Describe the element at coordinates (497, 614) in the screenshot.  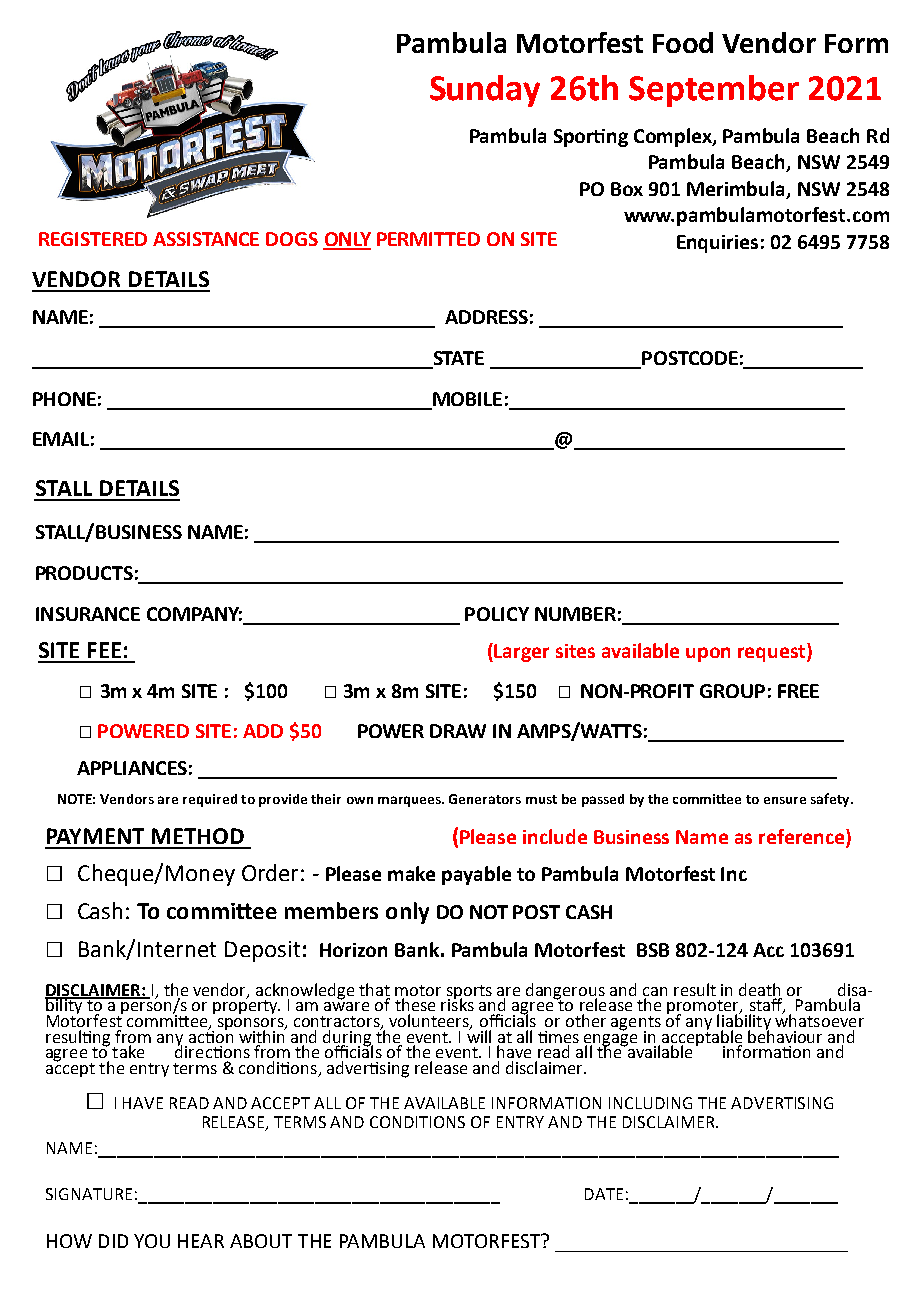
I see `POLICY` at that location.
